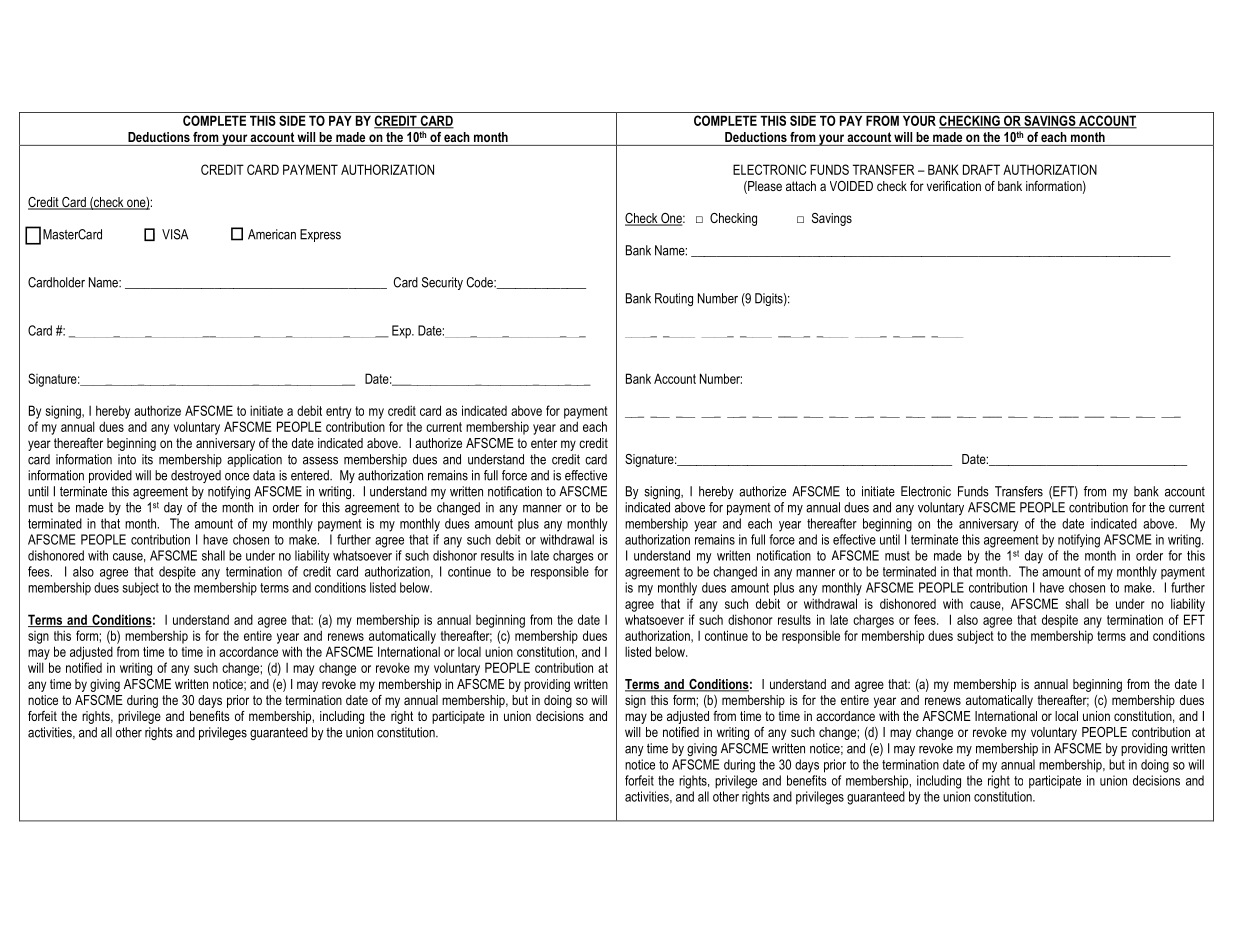  Describe the element at coordinates (272, 234) in the screenshot. I see `American` at that location.
